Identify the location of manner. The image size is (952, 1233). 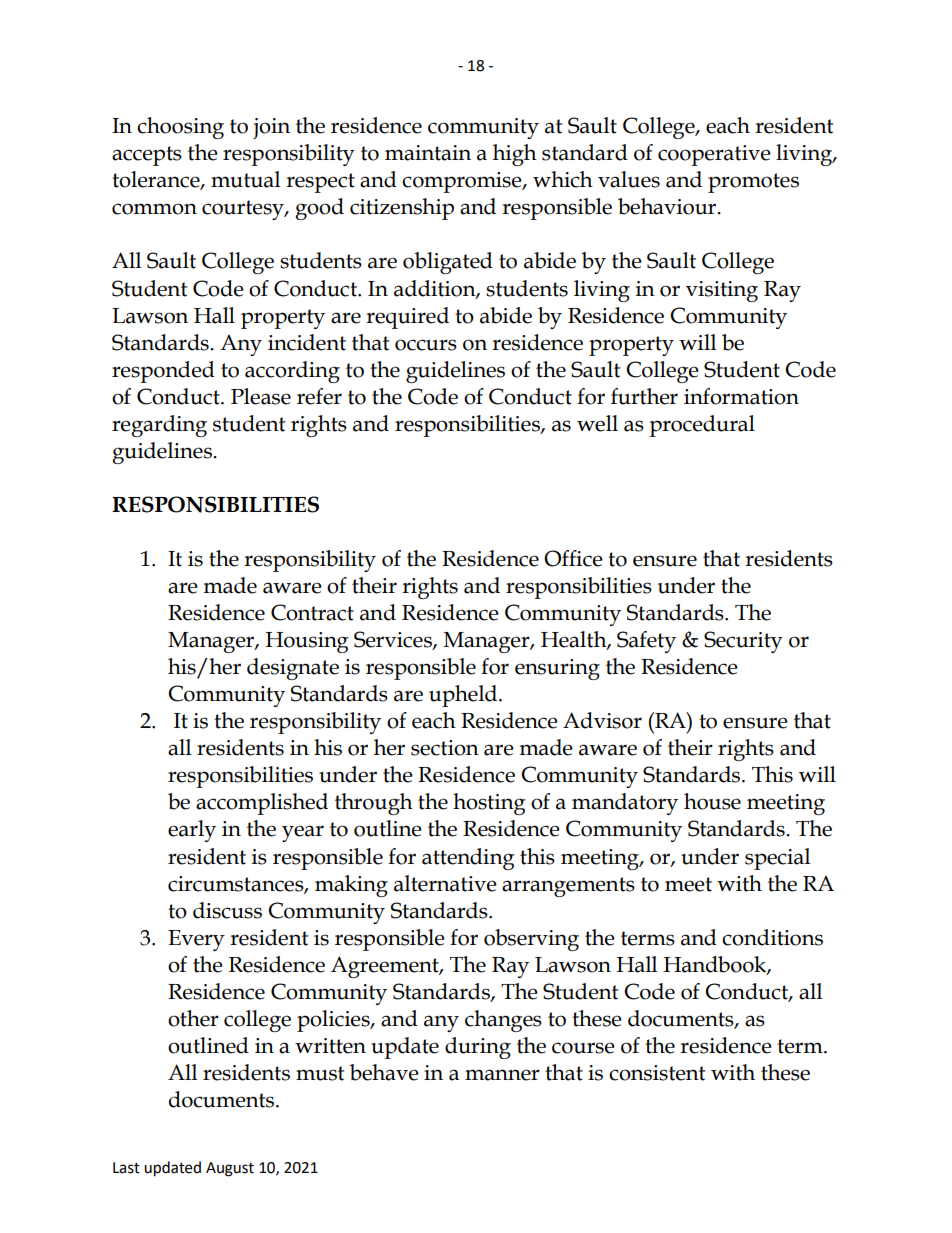
(502, 1075).
